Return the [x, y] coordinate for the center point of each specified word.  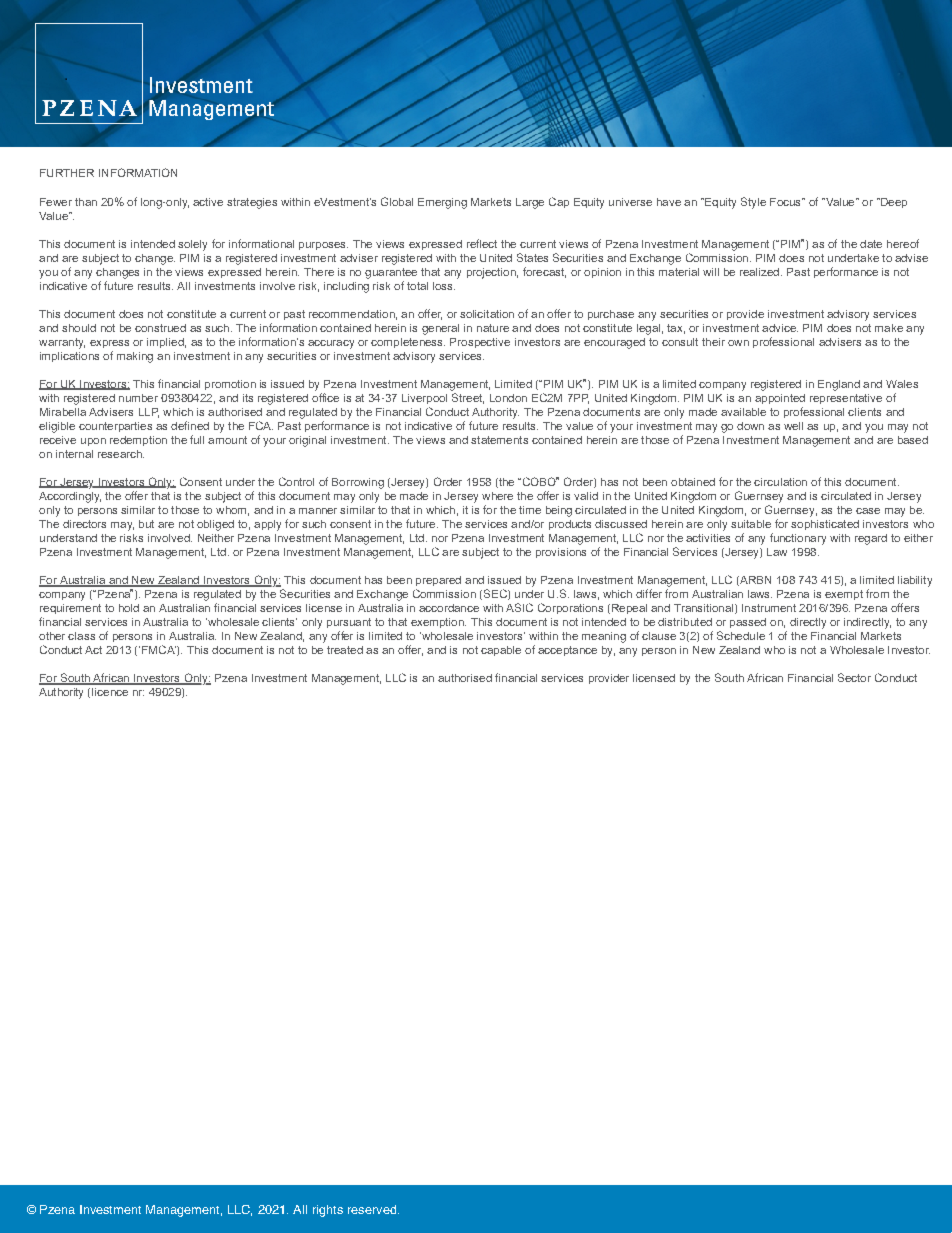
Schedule [741, 635]
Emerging [442, 203]
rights [328, 1211]
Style [753, 203]
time [530, 510]
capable [501, 651]
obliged [215, 525]
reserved [373, 1209]
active [208, 202]
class [81, 636]
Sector [854, 677]
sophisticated [825, 525]
